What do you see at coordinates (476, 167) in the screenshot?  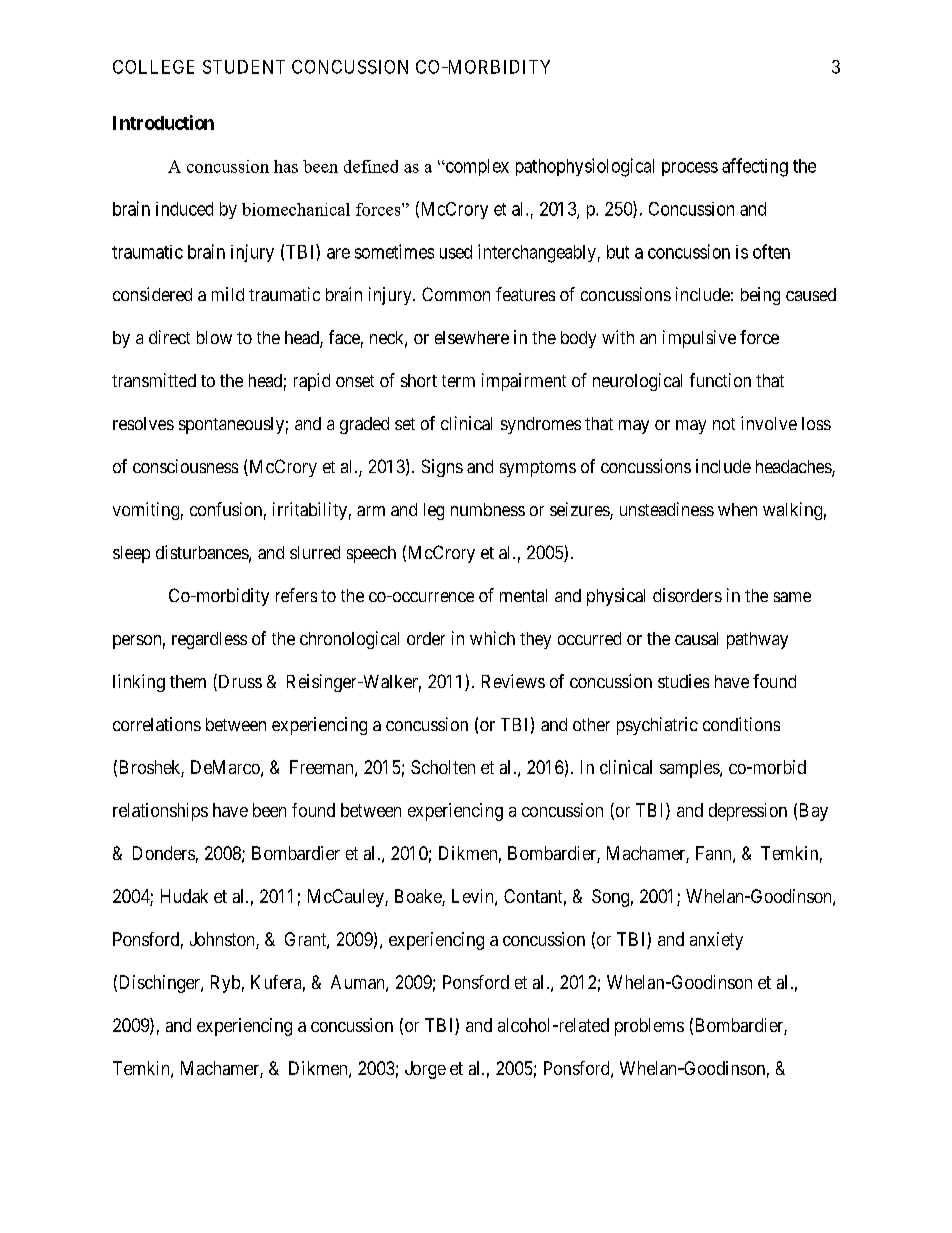 I see `complex` at bounding box center [476, 167].
